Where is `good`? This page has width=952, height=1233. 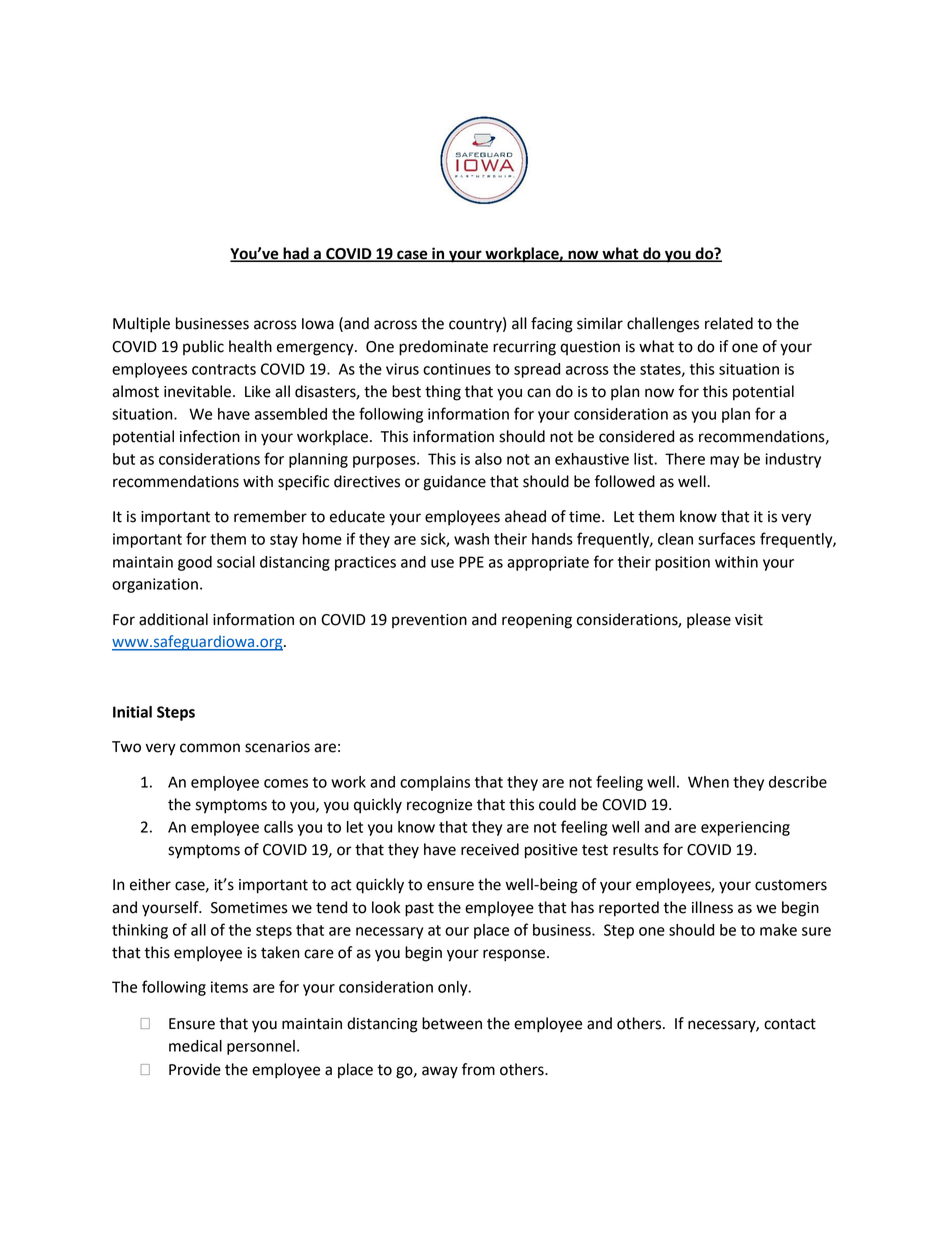 good is located at coordinates (195, 563).
